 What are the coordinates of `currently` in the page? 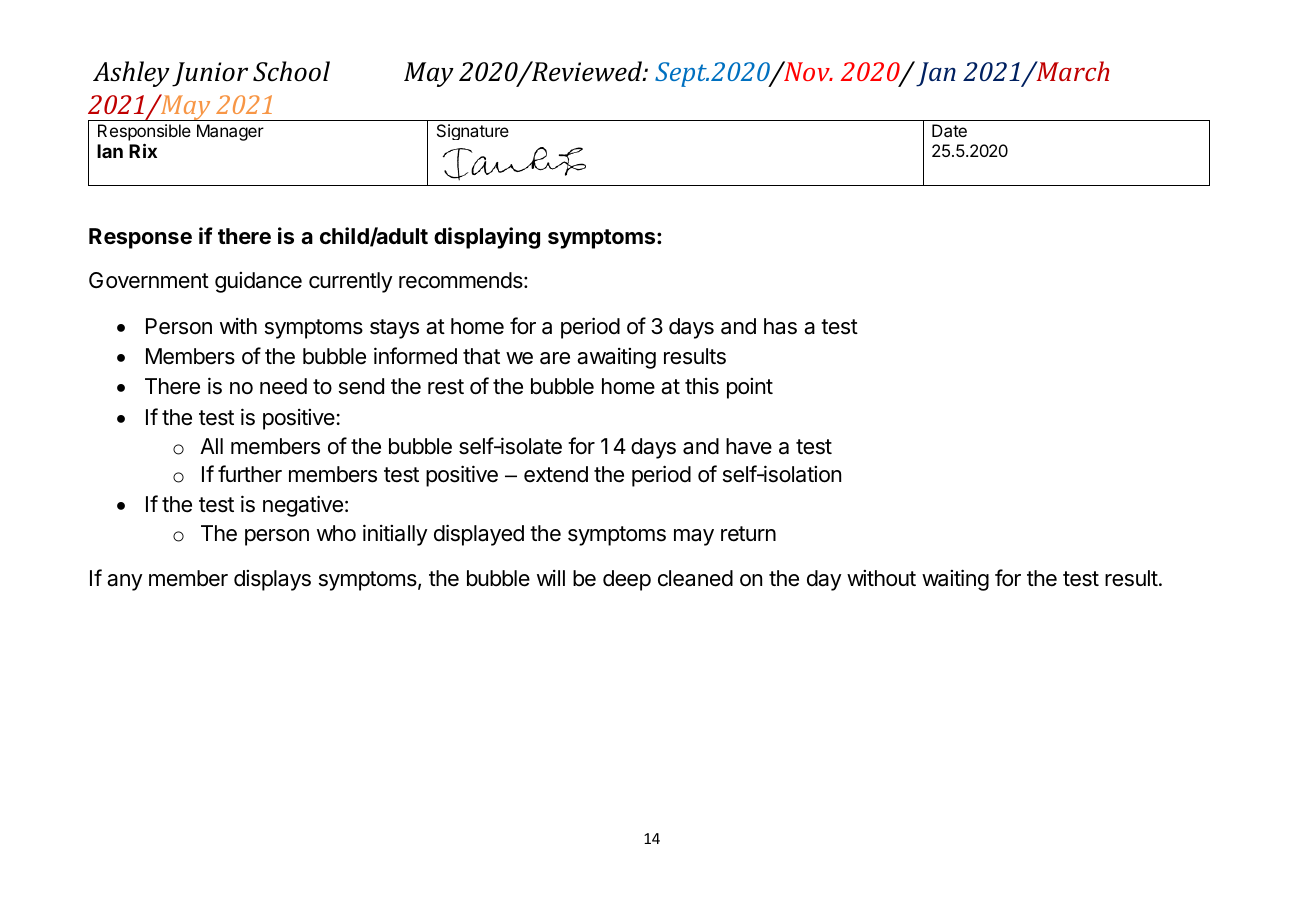 It's located at (351, 282).
